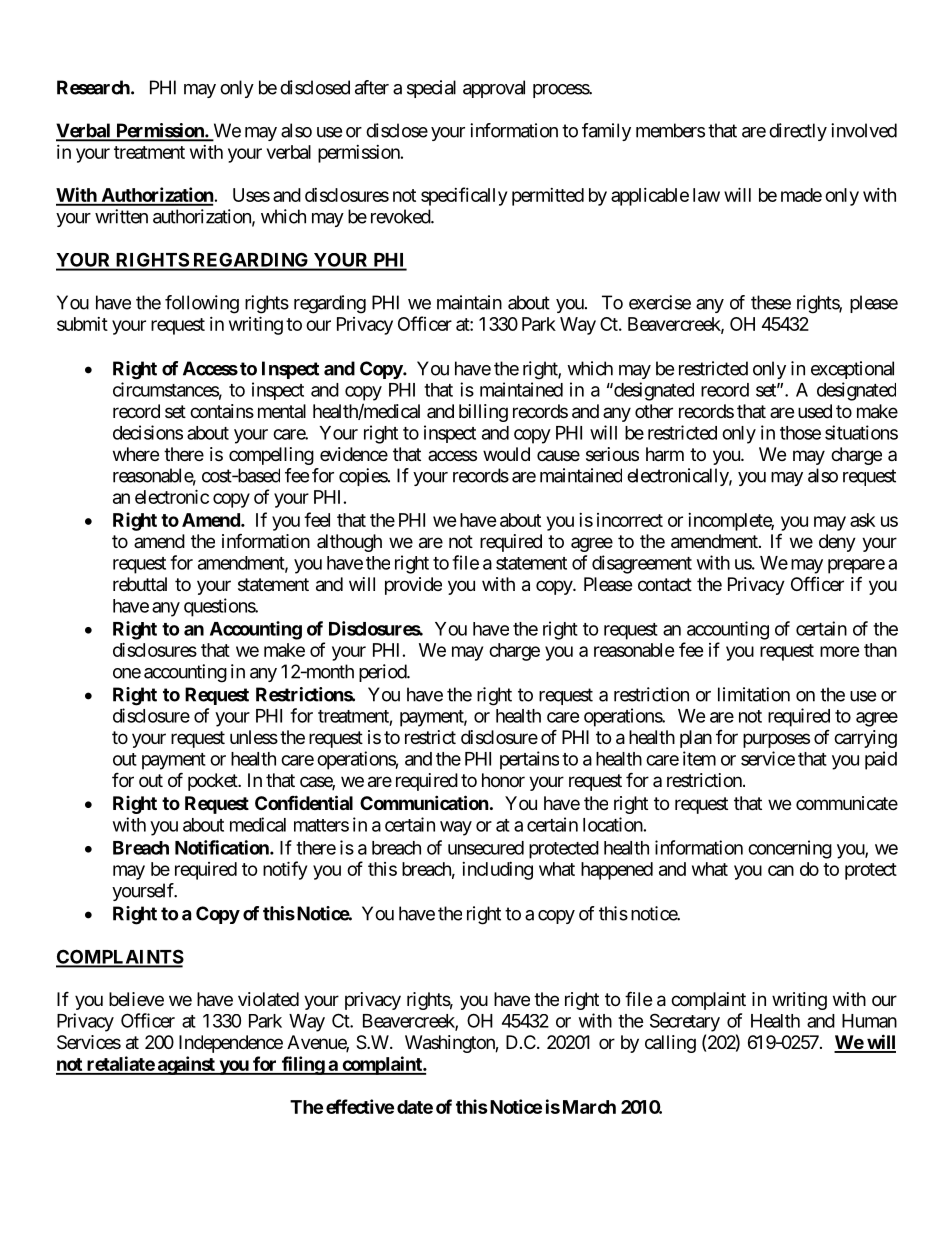 This screenshot has width=952, height=1233. What do you see at coordinates (136, 454) in the screenshot?
I see `where` at bounding box center [136, 454].
